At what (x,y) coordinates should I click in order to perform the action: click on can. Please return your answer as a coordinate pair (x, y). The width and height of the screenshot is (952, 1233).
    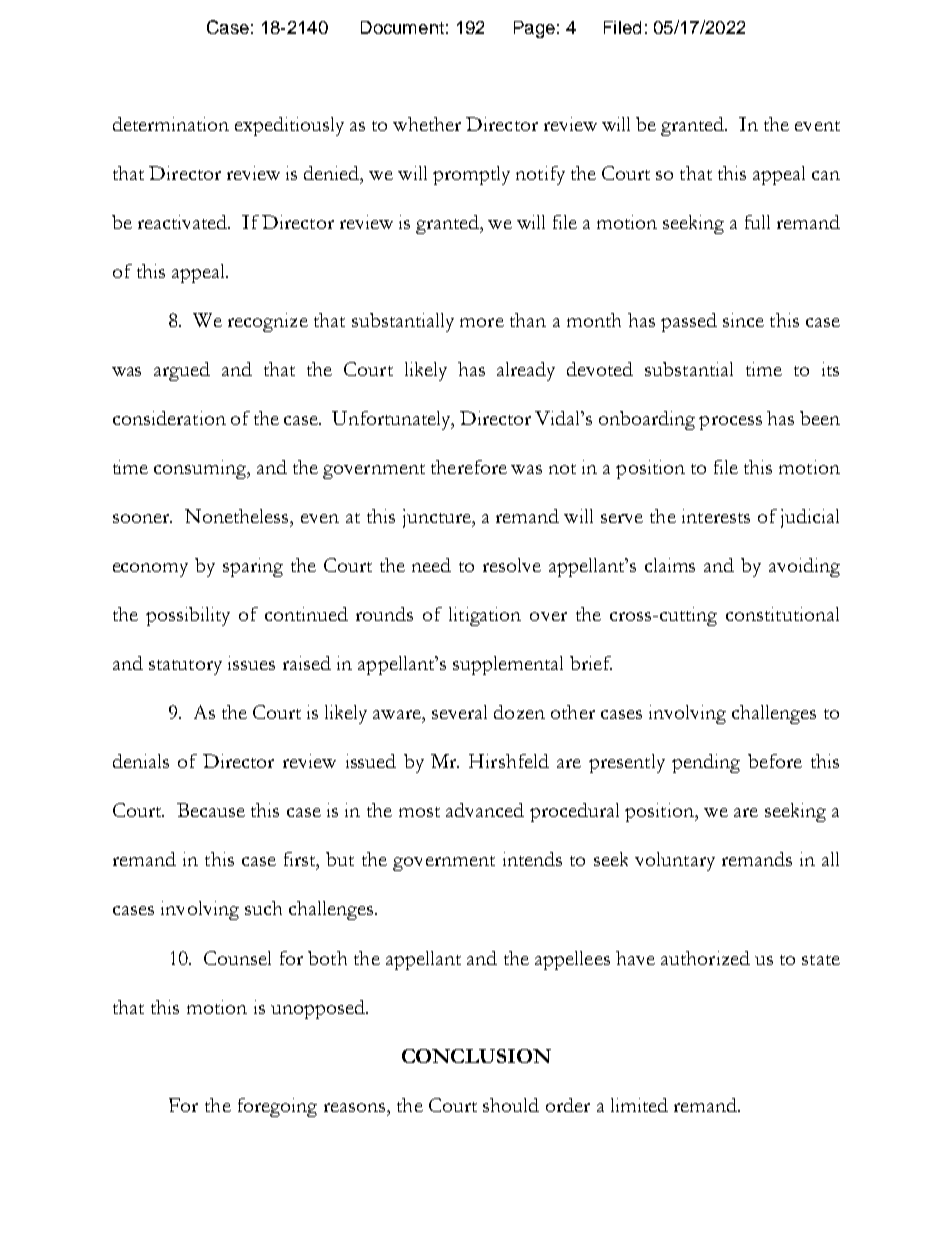
    Looking at the image, I should click on (826, 175).
